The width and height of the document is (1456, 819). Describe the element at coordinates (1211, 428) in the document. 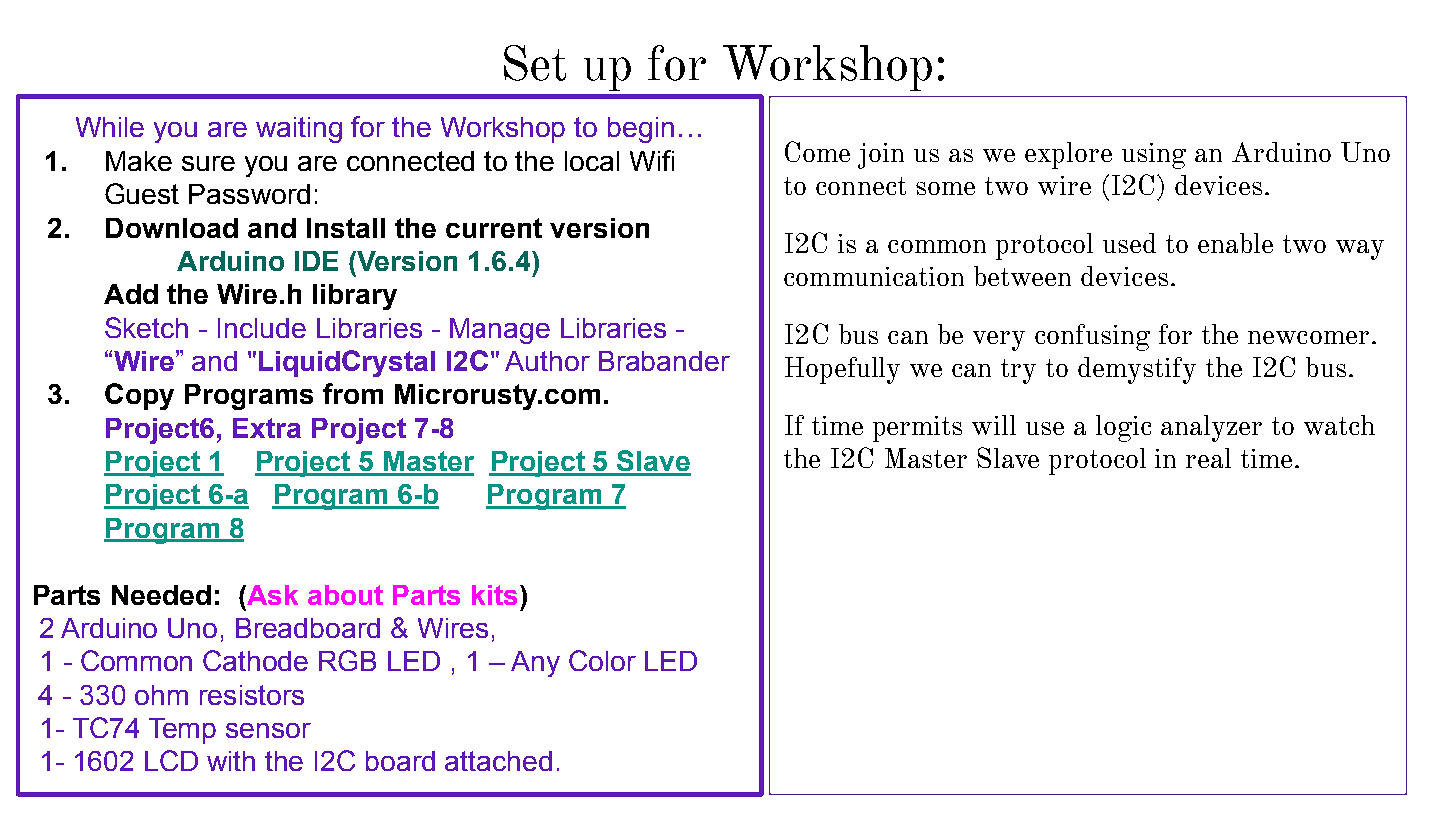

I see `analyzer` at that location.
